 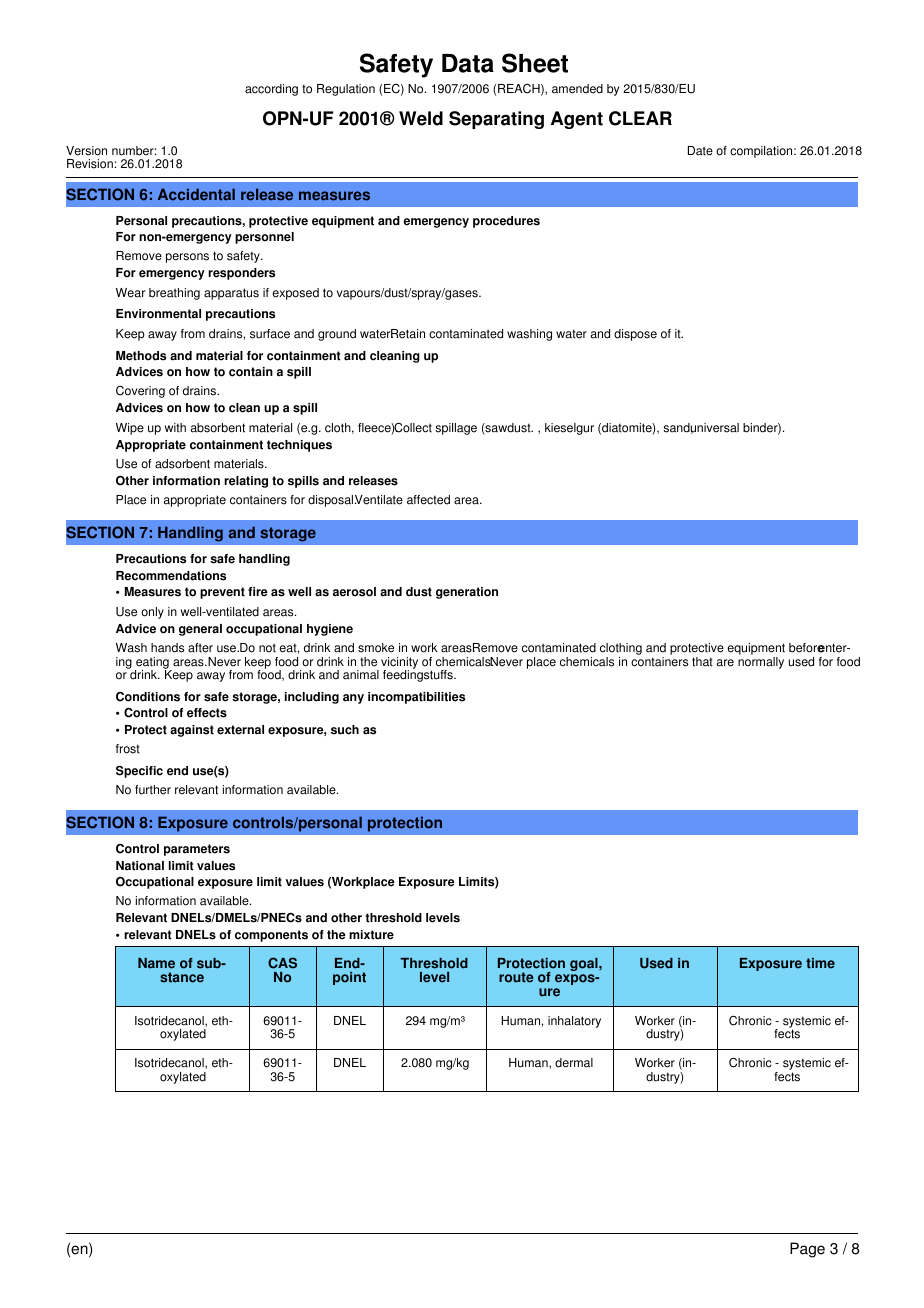 What do you see at coordinates (421, 118) in the screenshot?
I see `Weld` at bounding box center [421, 118].
